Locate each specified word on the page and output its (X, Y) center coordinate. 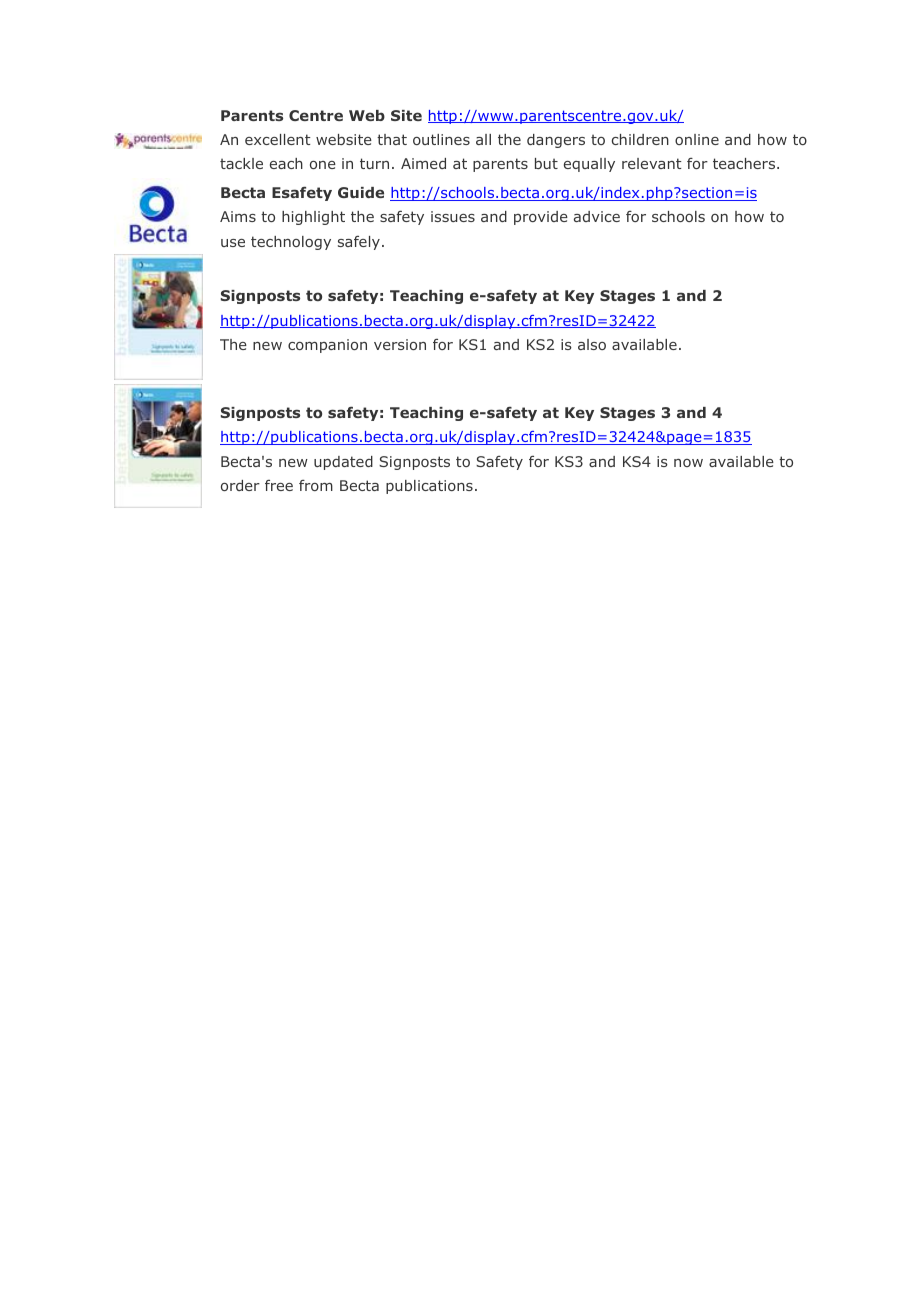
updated (343, 463)
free (279, 485)
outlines (441, 139)
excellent (278, 139)
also (592, 344)
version (400, 344)
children (640, 139)
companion (327, 346)
